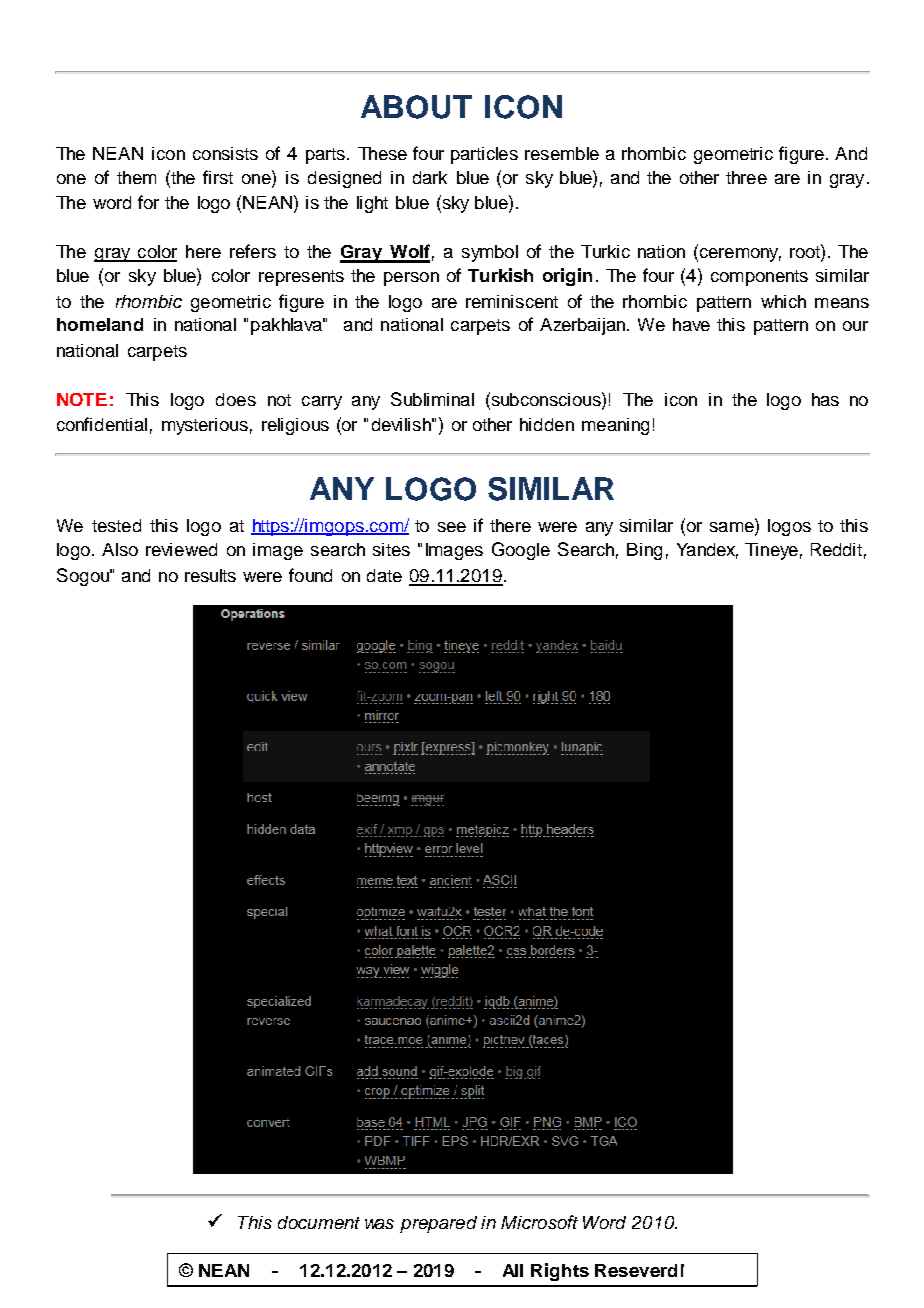 The image size is (924, 1308). Describe the element at coordinates (432, 399) in the screenshot. I see `Subliminal` at that location.
